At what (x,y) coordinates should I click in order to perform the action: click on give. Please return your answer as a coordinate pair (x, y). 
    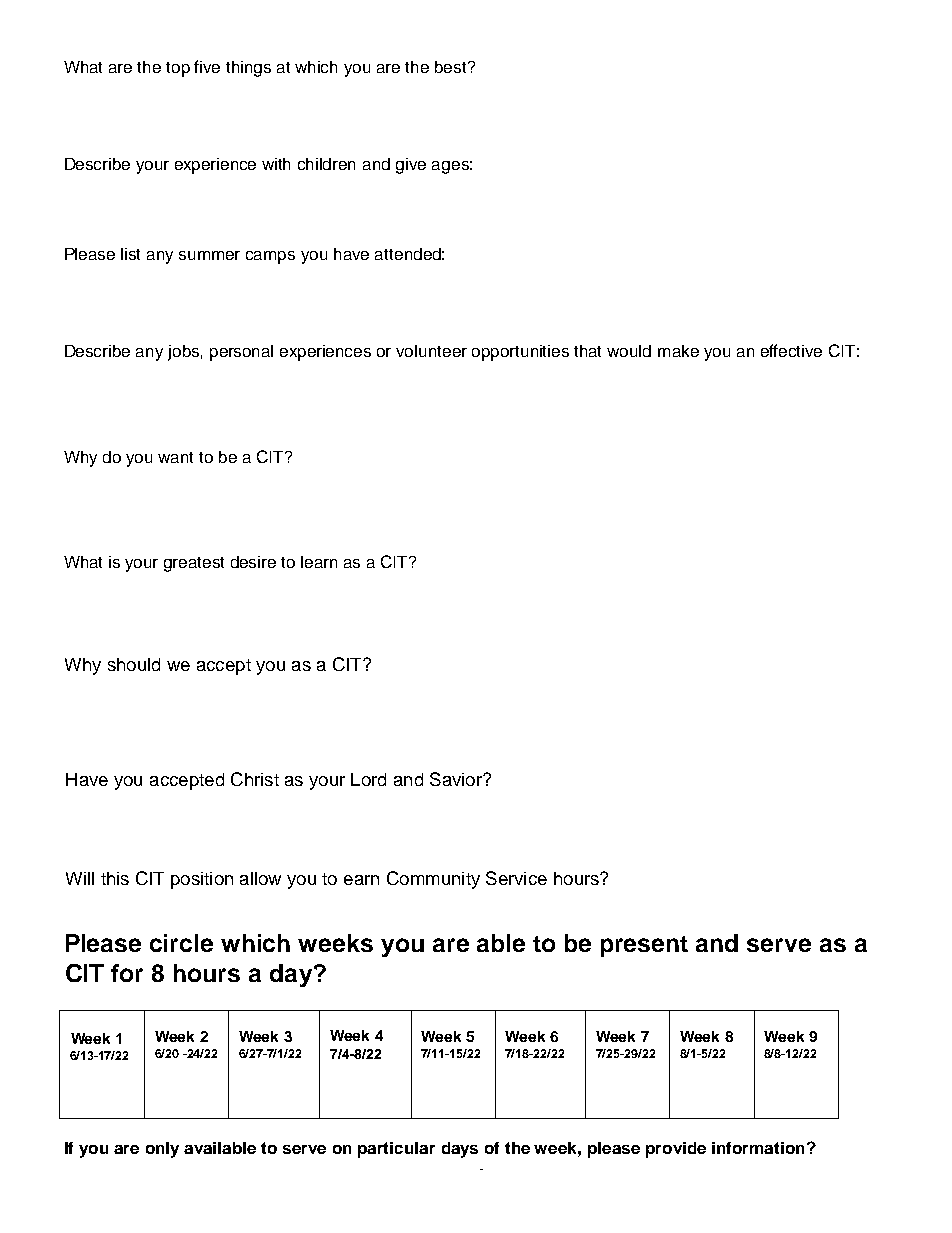
    Looking at the image, I should click on (411, 166).
